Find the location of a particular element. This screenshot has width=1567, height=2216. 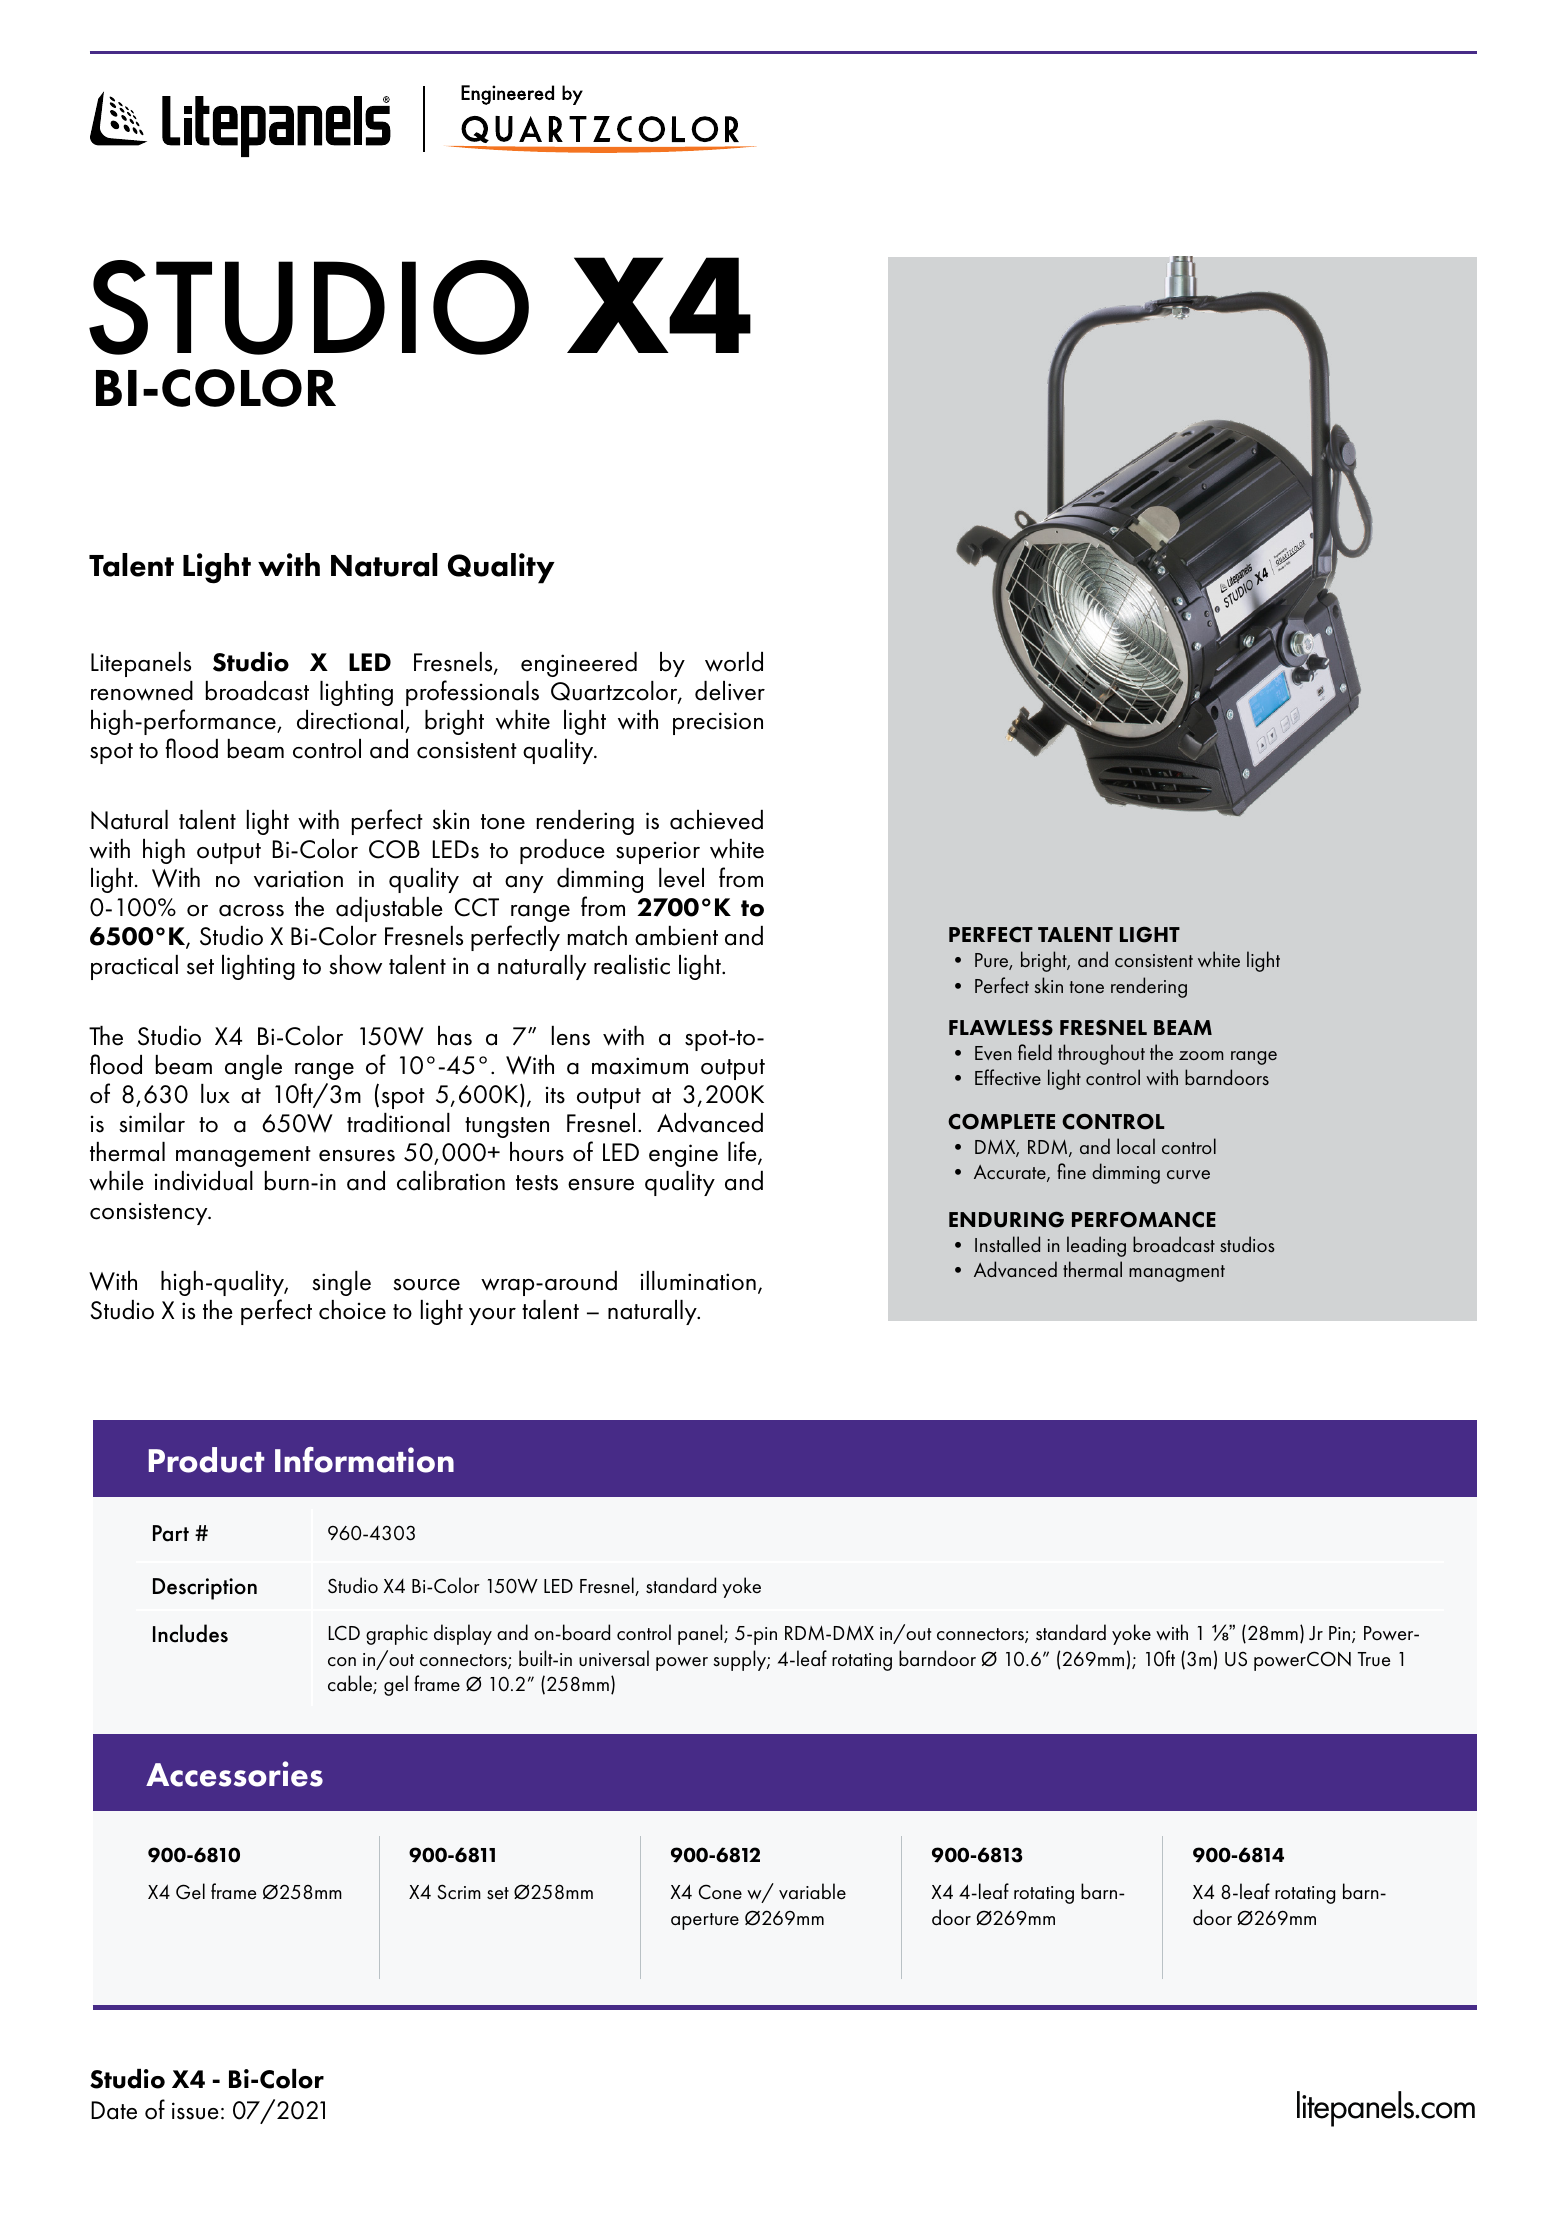

Description is located at coordinates (205, 1589).
